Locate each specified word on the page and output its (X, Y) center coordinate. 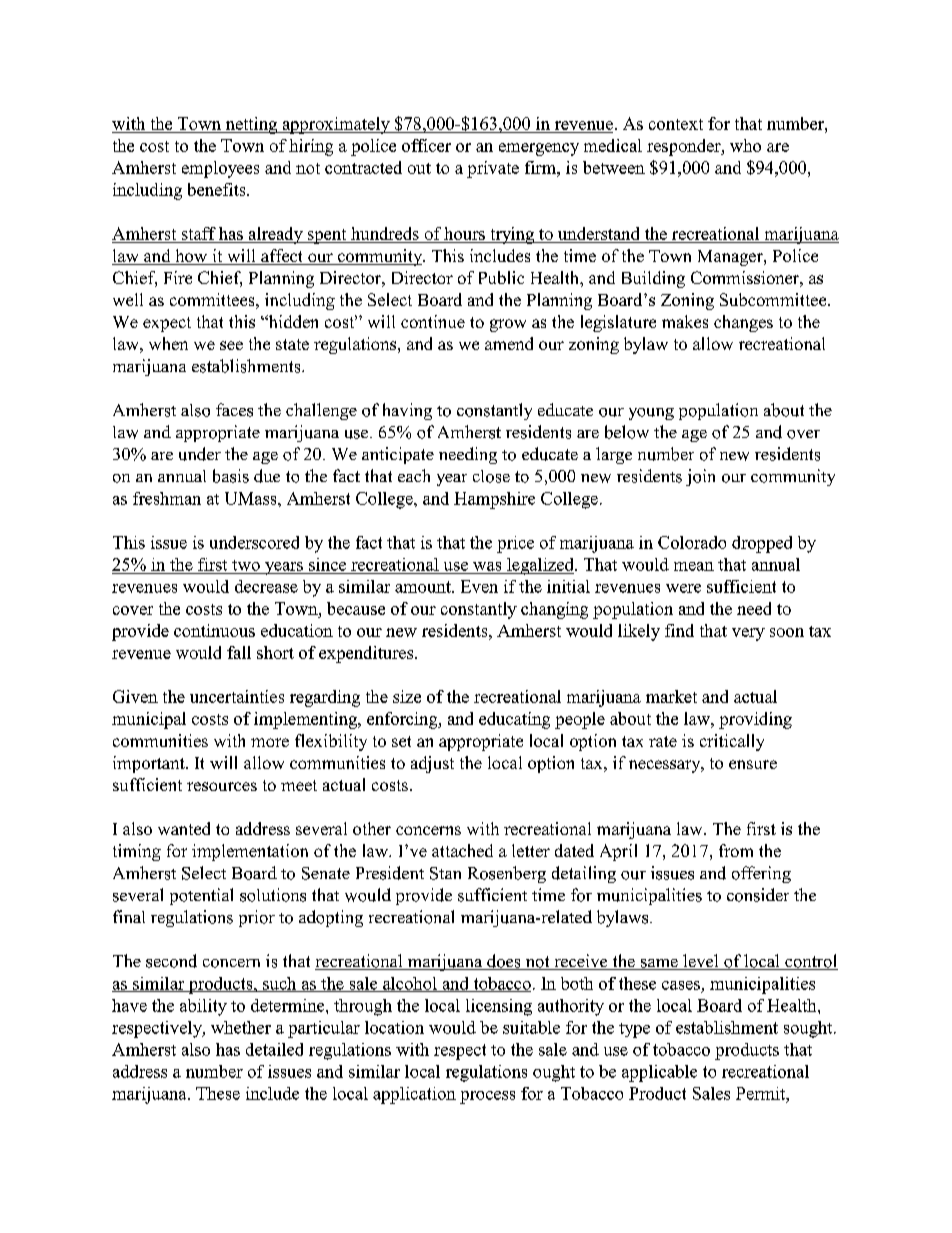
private (493, 169)
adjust (432, 764)
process (487, 1097)
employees (220, 169)
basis (231, 476)
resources (222, 786)
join (700, 477)
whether (241, 1027)
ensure (753, 764)
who (745, 145)
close (491, 476)
